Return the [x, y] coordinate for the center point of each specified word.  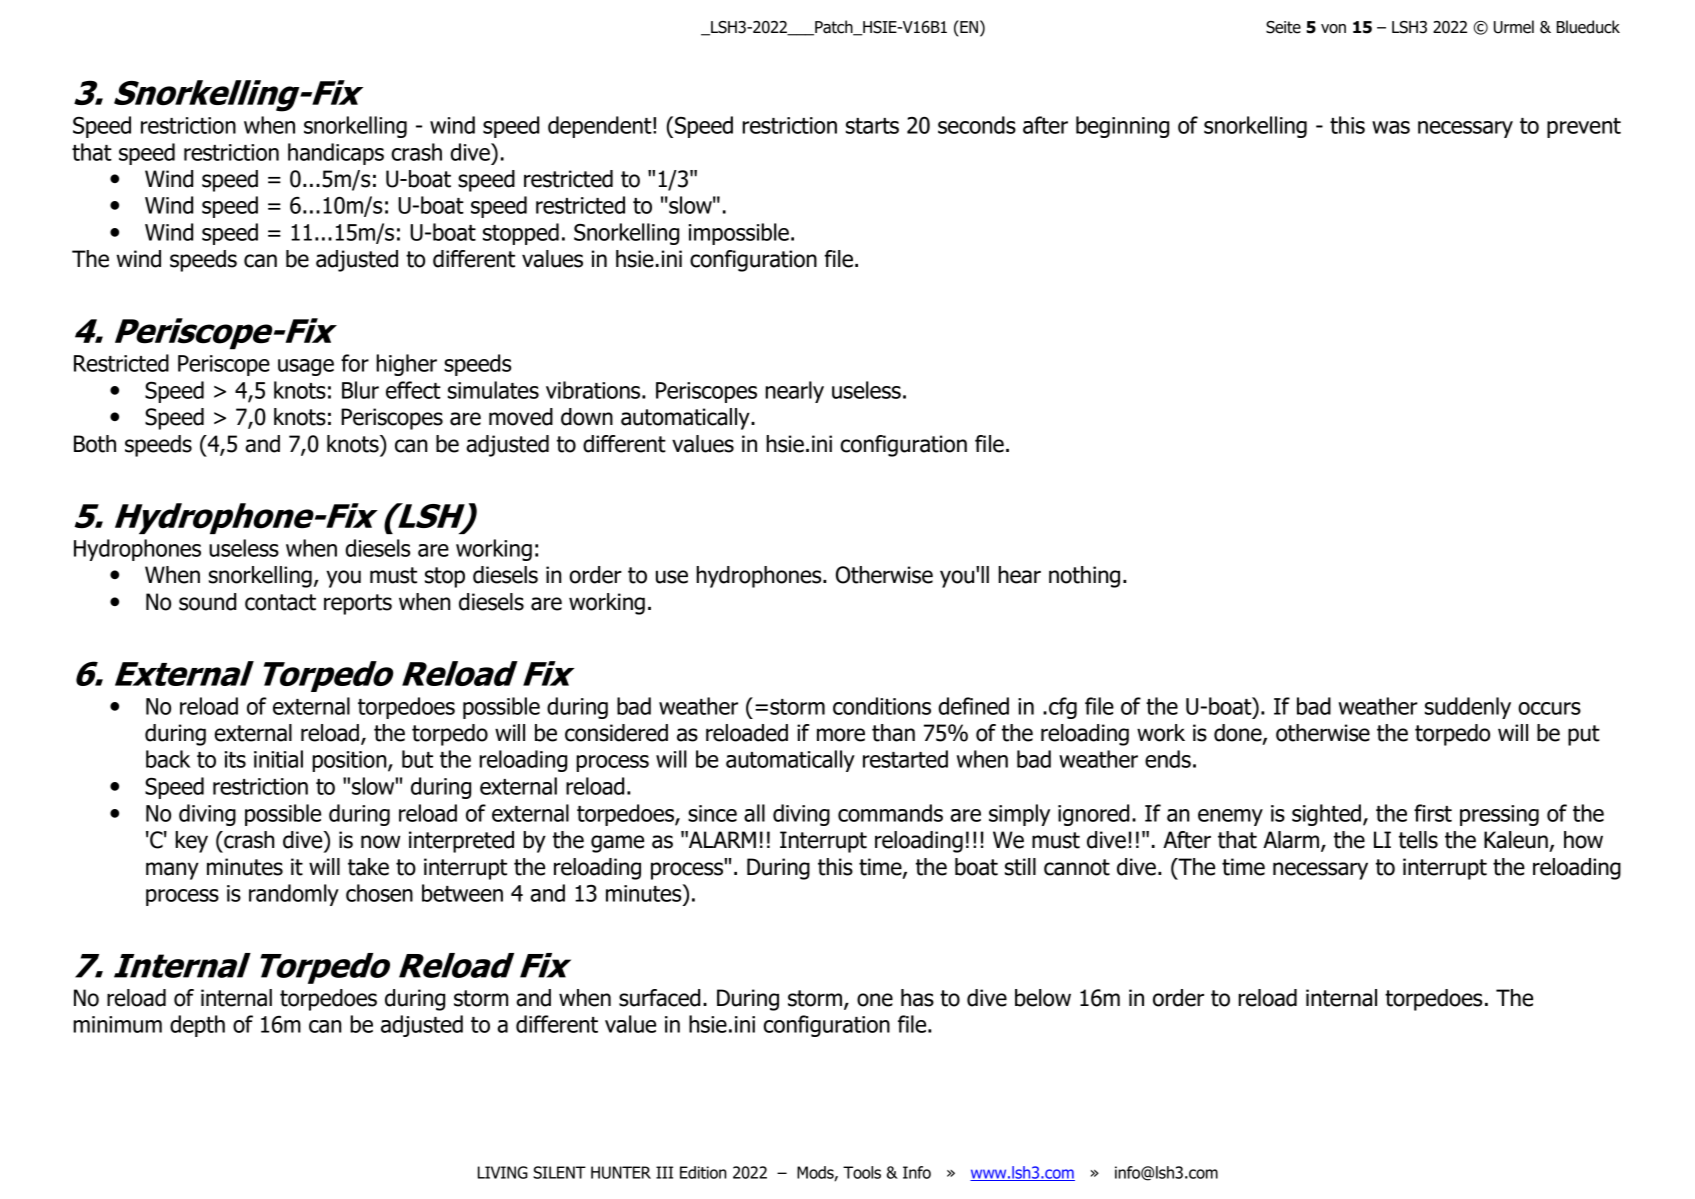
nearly [794, 392]
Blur [360, 390]
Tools [862, 1172]
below [1043, 998]
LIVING [503, 1172]
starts [872, 126]
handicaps [336, 154]
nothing [1084, 577]
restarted [905, 759]
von [1333, 29]
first [1433, 813]
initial [278, 759]
